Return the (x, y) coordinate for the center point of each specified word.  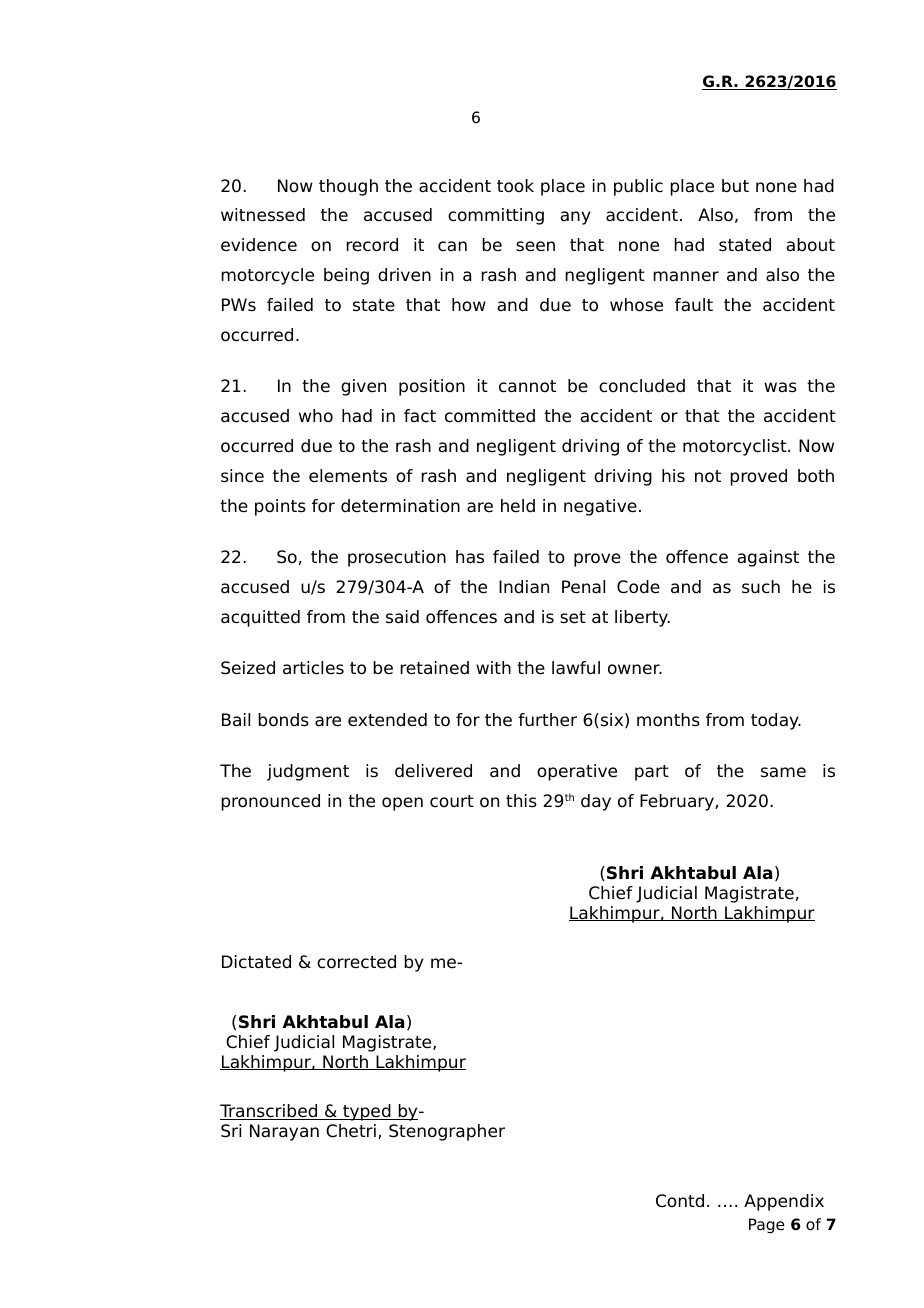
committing (496, 216)
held (518, 506)
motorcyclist (736, 447)
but (735, 186)
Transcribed (270, 1112)
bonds (283, 720)
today (776, 721)
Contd (680, 1201)
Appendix (784, 1202)
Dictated (256, 962)
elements (348, 476)
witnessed (263, 215)
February (678, 802)
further (547, 720)
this (521, 801)
